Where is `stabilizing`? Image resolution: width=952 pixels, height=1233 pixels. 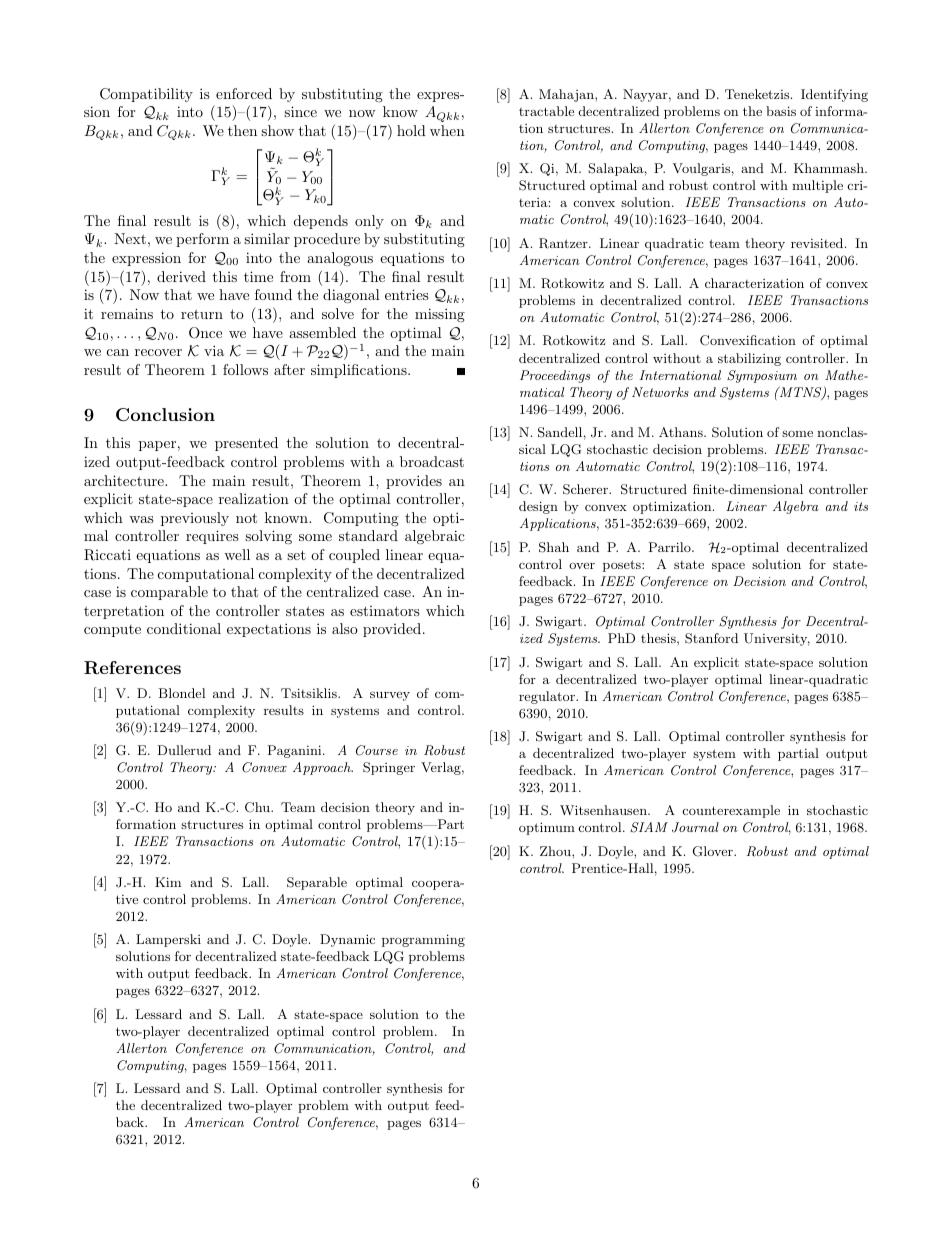
stabilizing is located at coordinates (749, 359).
